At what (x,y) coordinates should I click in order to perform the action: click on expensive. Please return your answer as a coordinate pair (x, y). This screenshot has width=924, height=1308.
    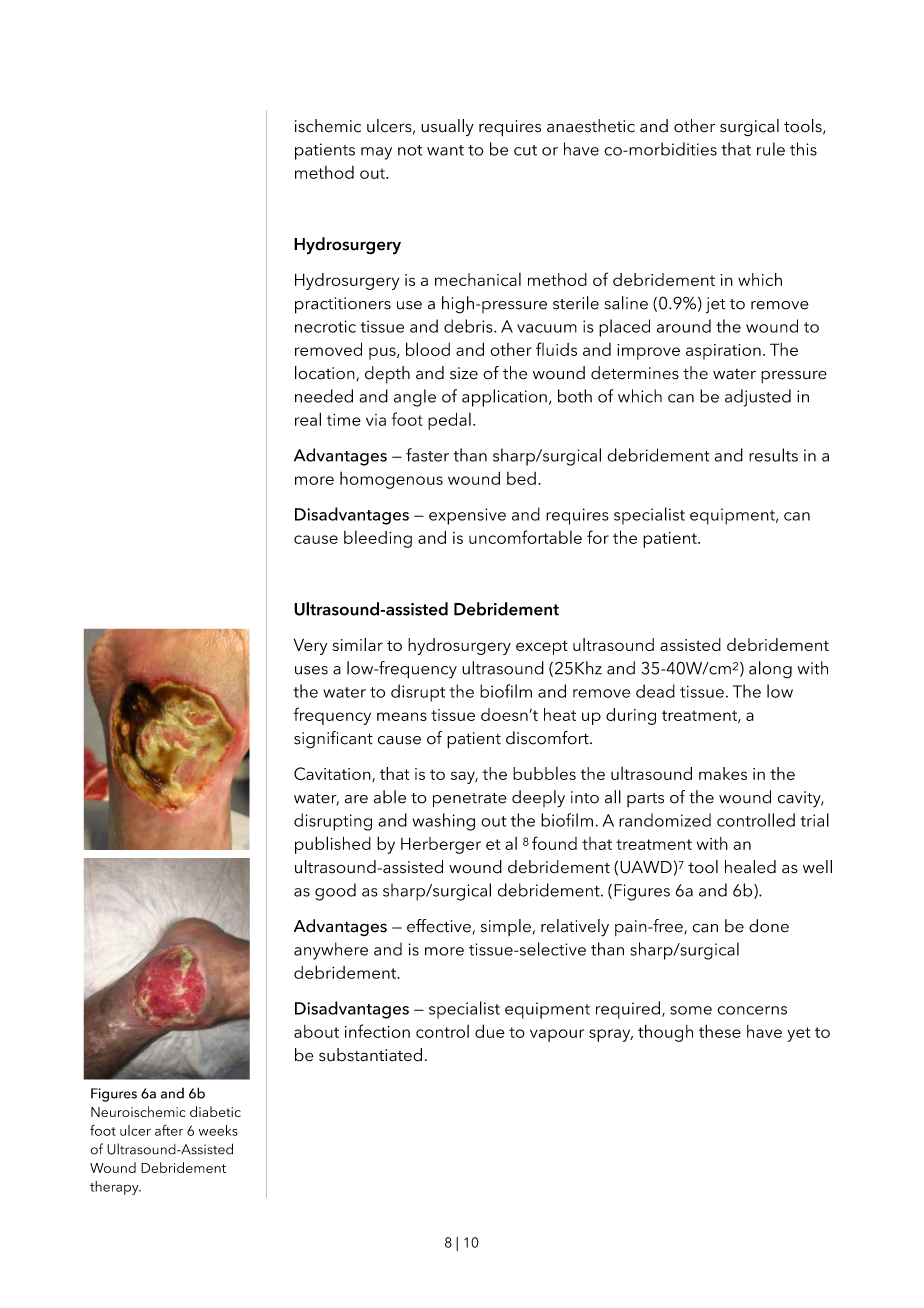
    Looking at the image, I should click on (467, 516).
